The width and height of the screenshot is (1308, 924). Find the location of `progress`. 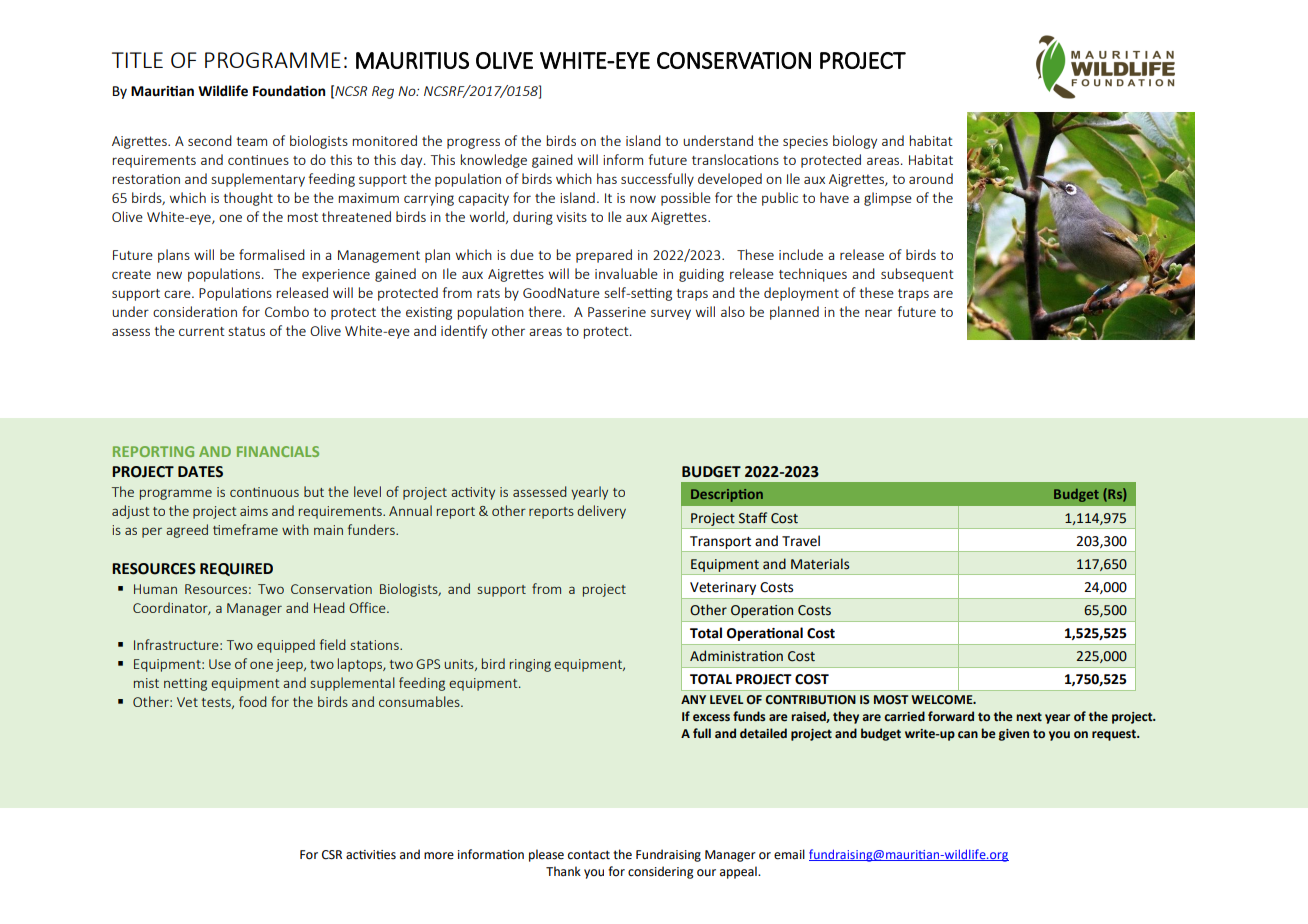

progress is located at coordinates (473, 143).
